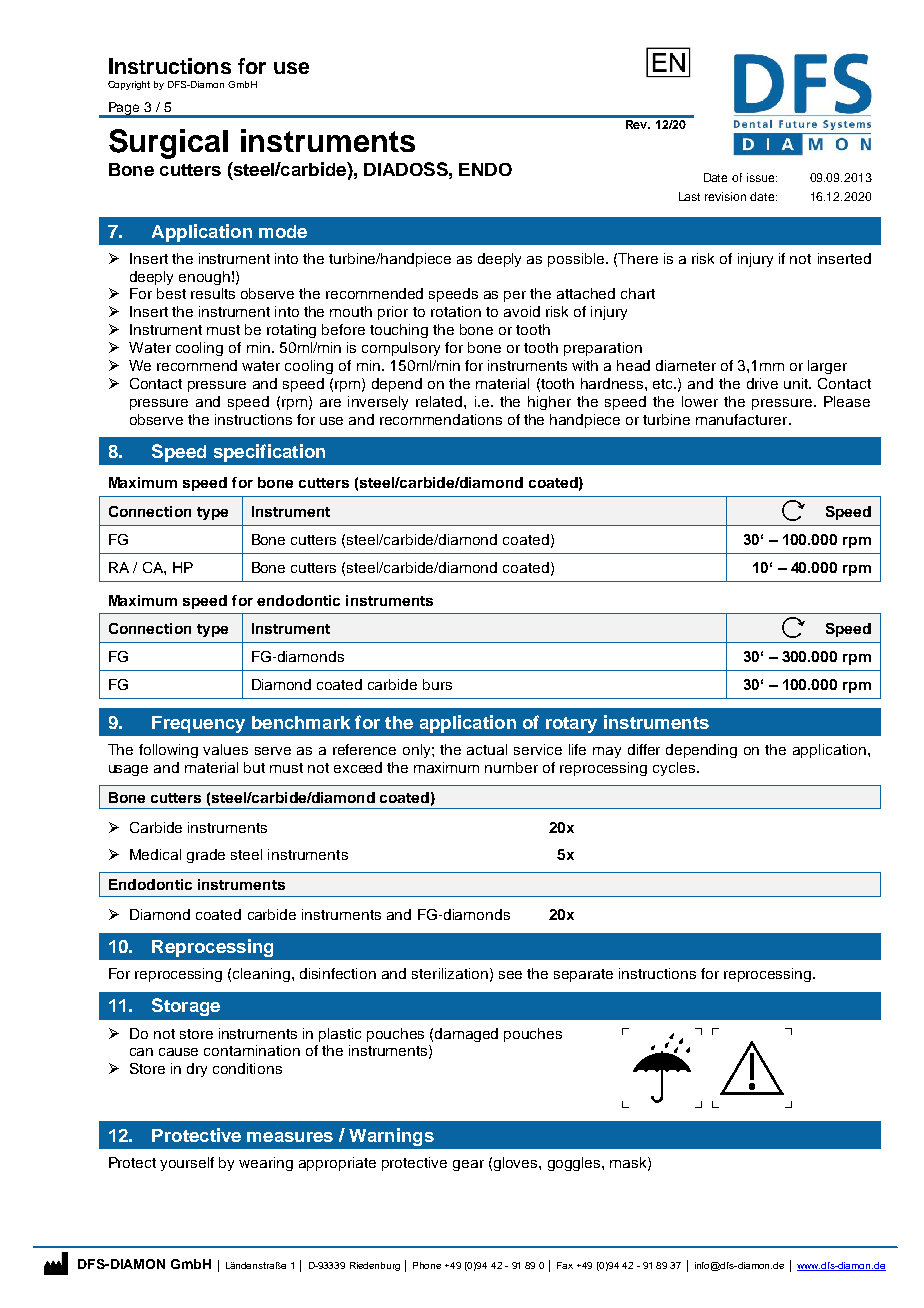 This screenshot has width=924, height=1308. Describe the element at coordinates (762, 383) in the screenshot. I see `drive` at that location.
